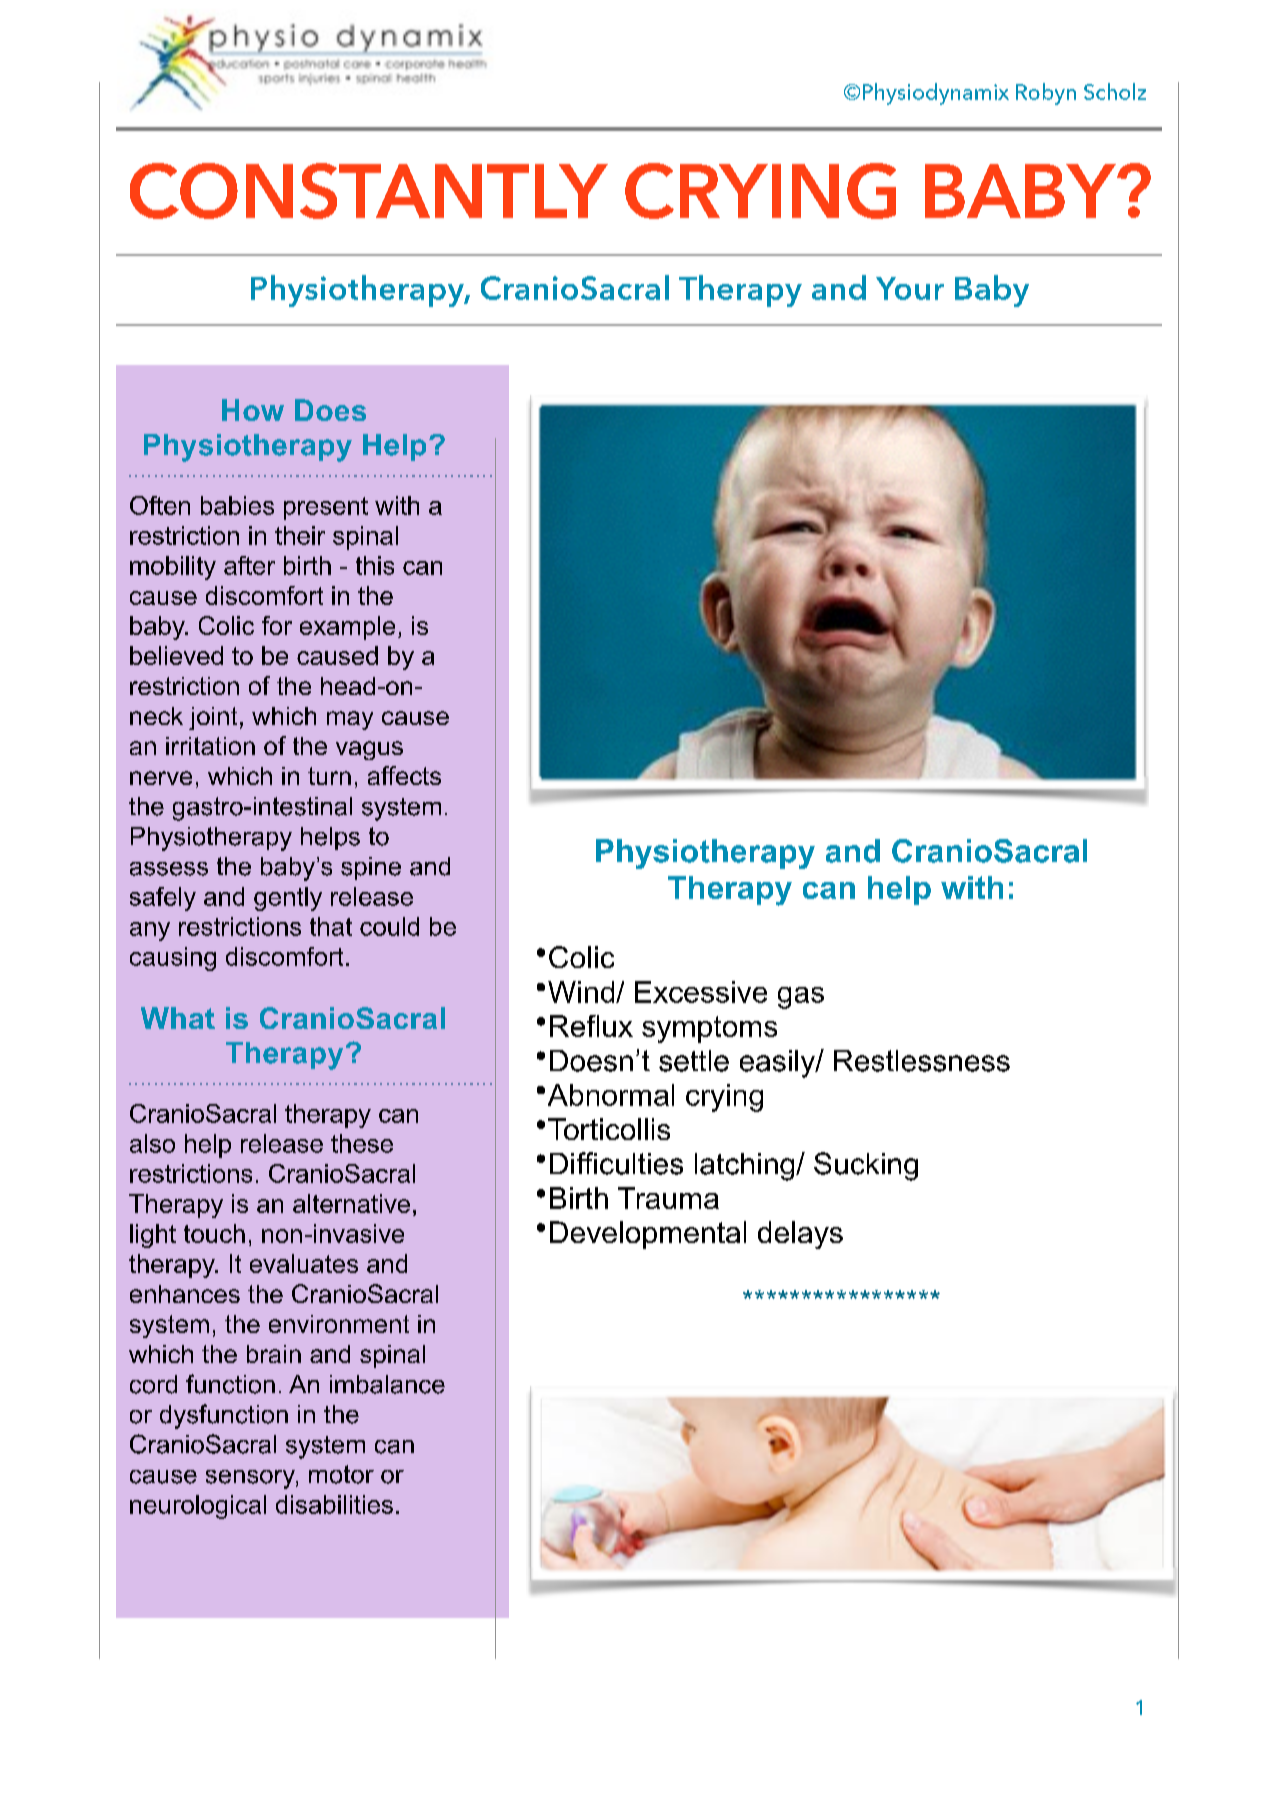 Image resolution: width=1278 pixels, height=1809 pixels. What do you see at coordinates (922, 1061) in the screenshot?
I see `Restlessness` at bounding box center [922, 1061].
